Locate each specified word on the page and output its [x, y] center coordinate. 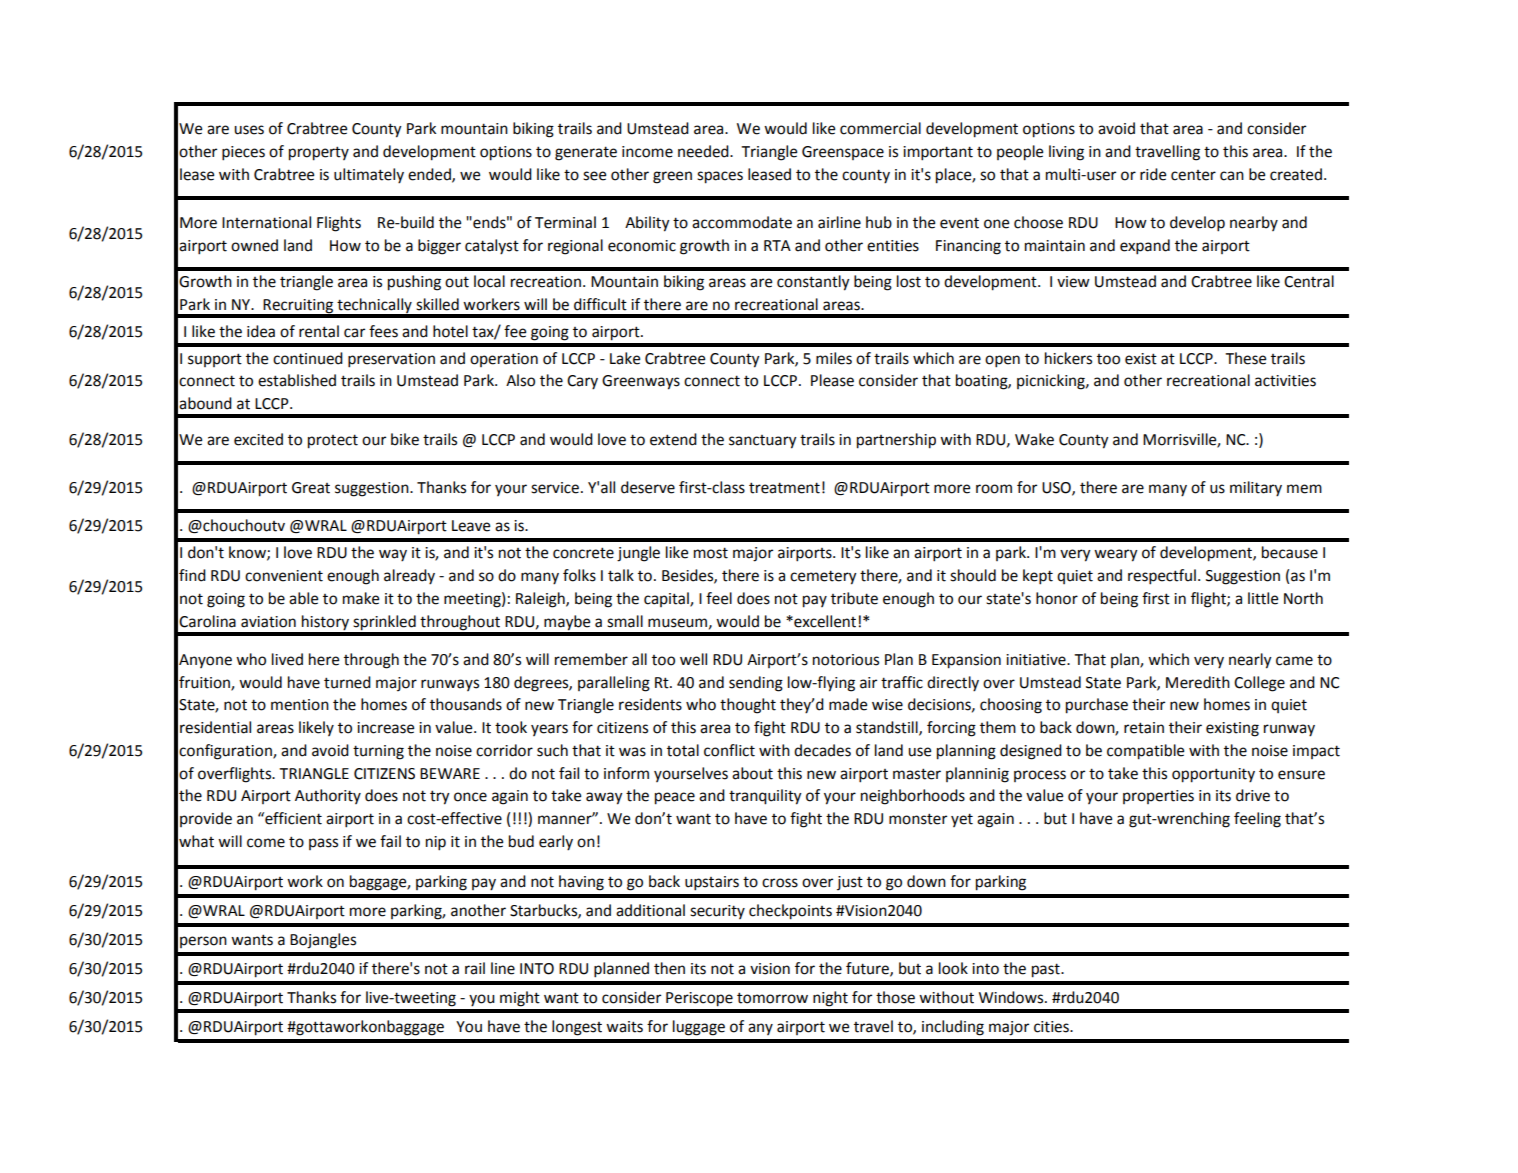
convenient [284, 576]
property [319, 153]
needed [704, 151]
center [1193, 175]
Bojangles [323, 941]
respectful [1162, 577]
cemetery [823, 577]
